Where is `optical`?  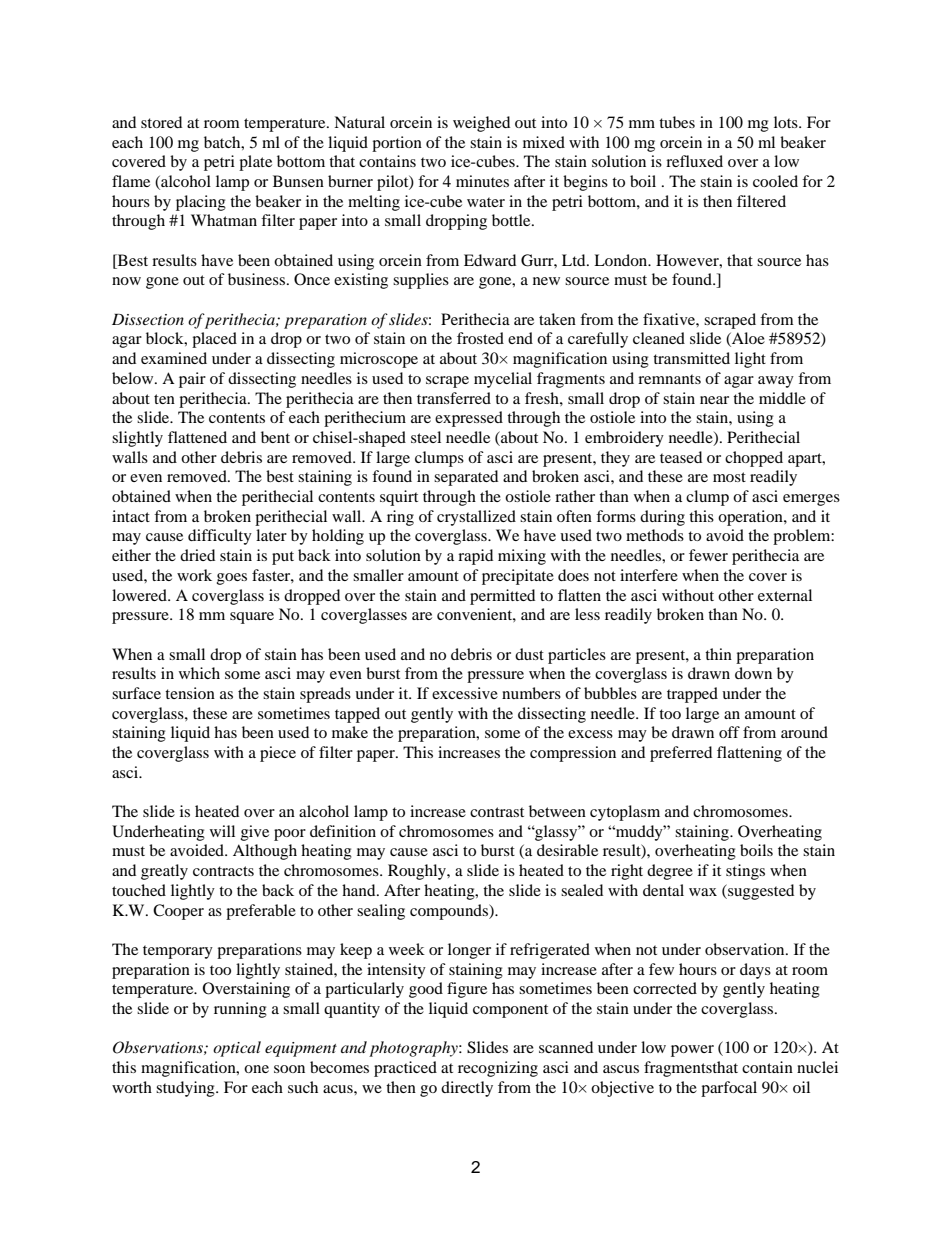 optical is located at coordinates (237, 1049).
